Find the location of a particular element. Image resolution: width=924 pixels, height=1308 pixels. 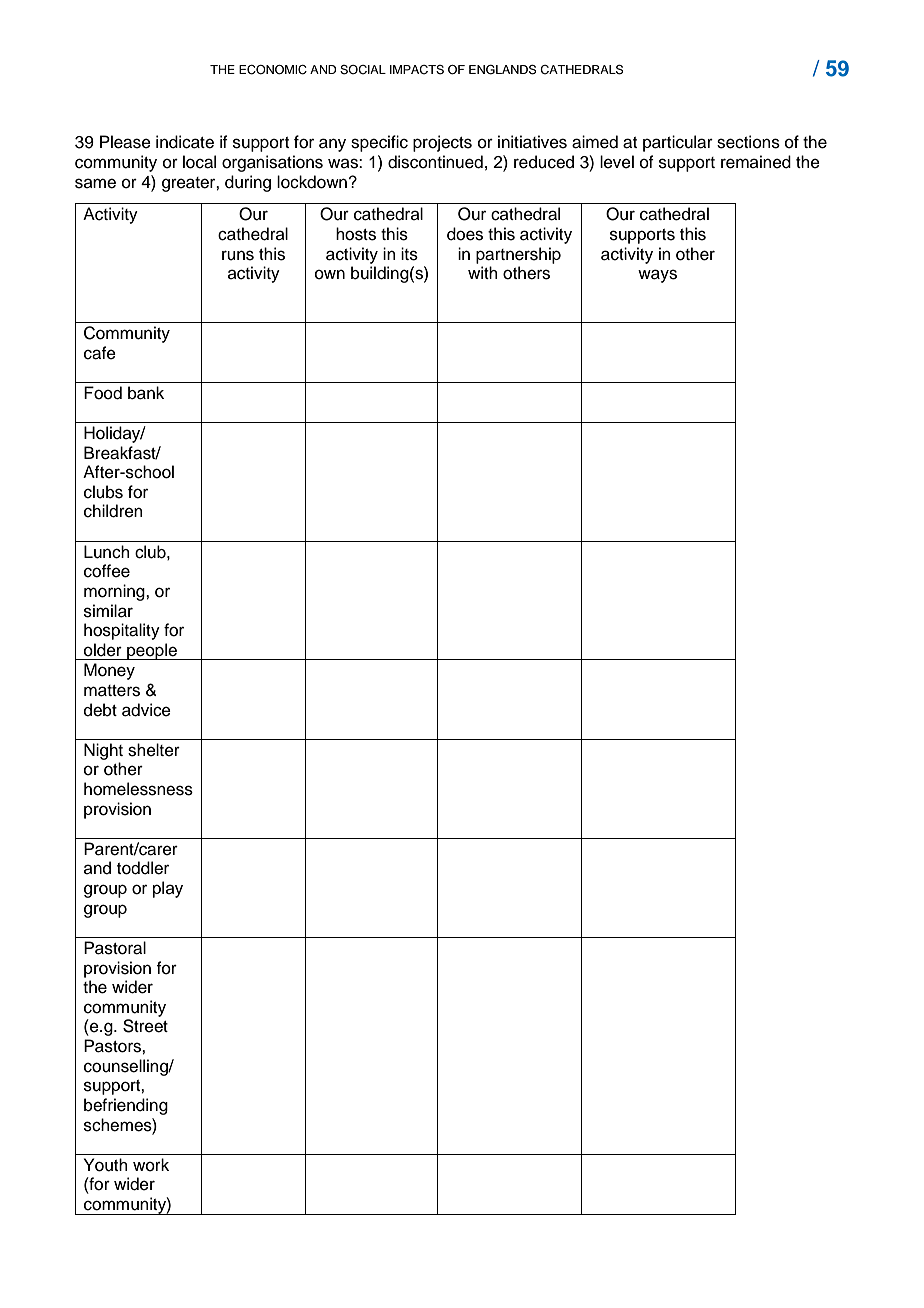

play is located at coordinates (168, 889).
